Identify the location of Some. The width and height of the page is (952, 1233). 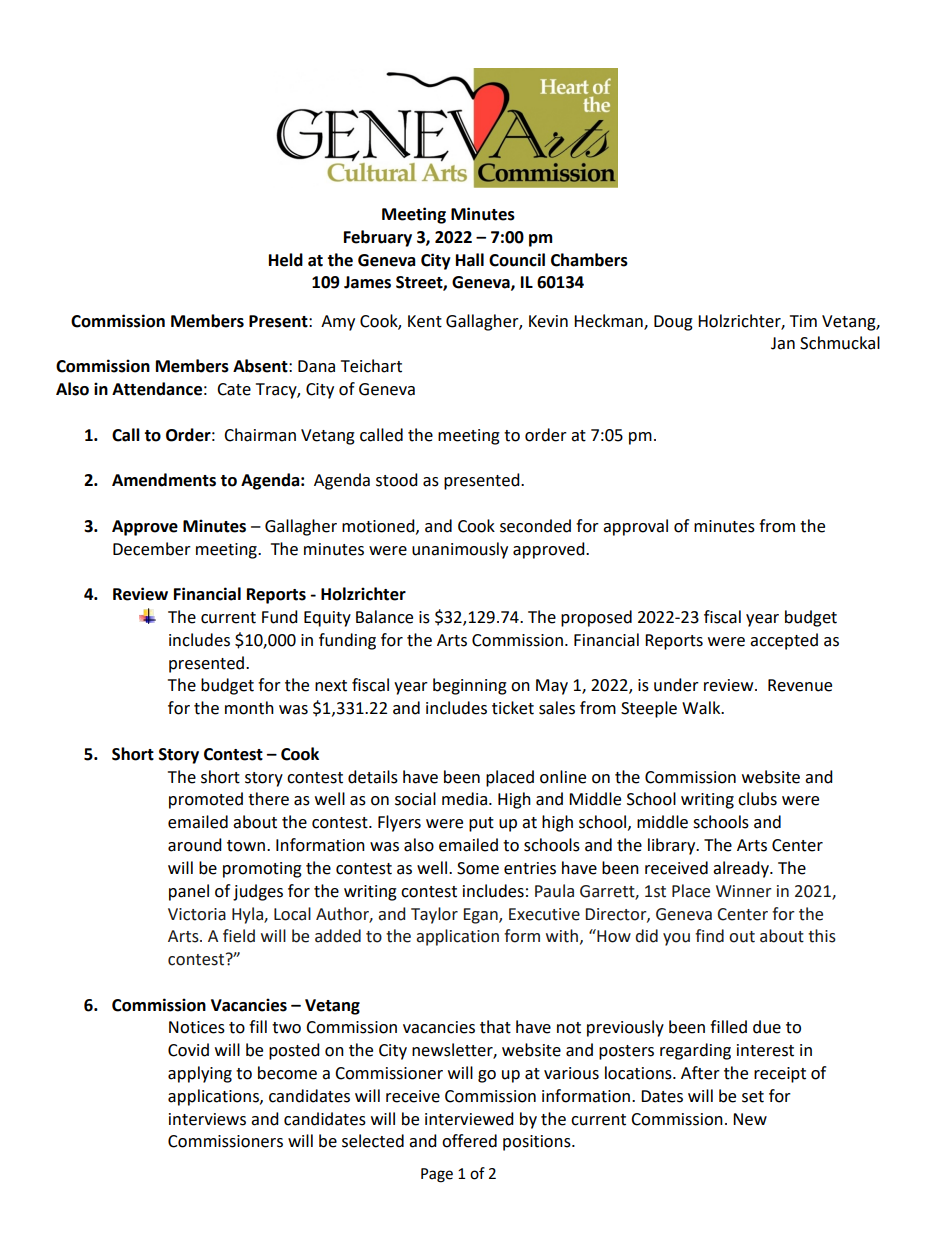
(478, 868).
